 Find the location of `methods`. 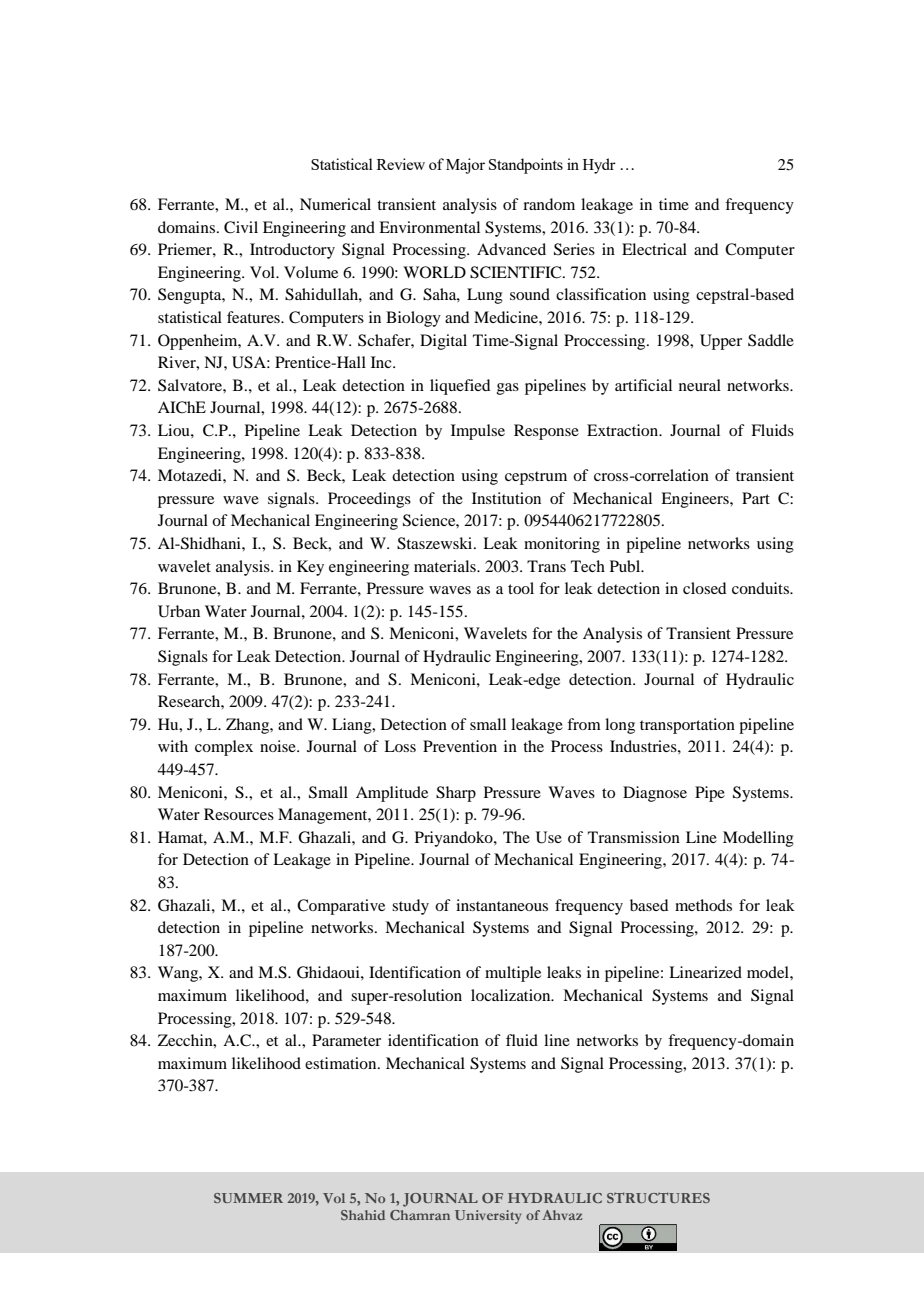

methods is located at coordinates (703, 905).
